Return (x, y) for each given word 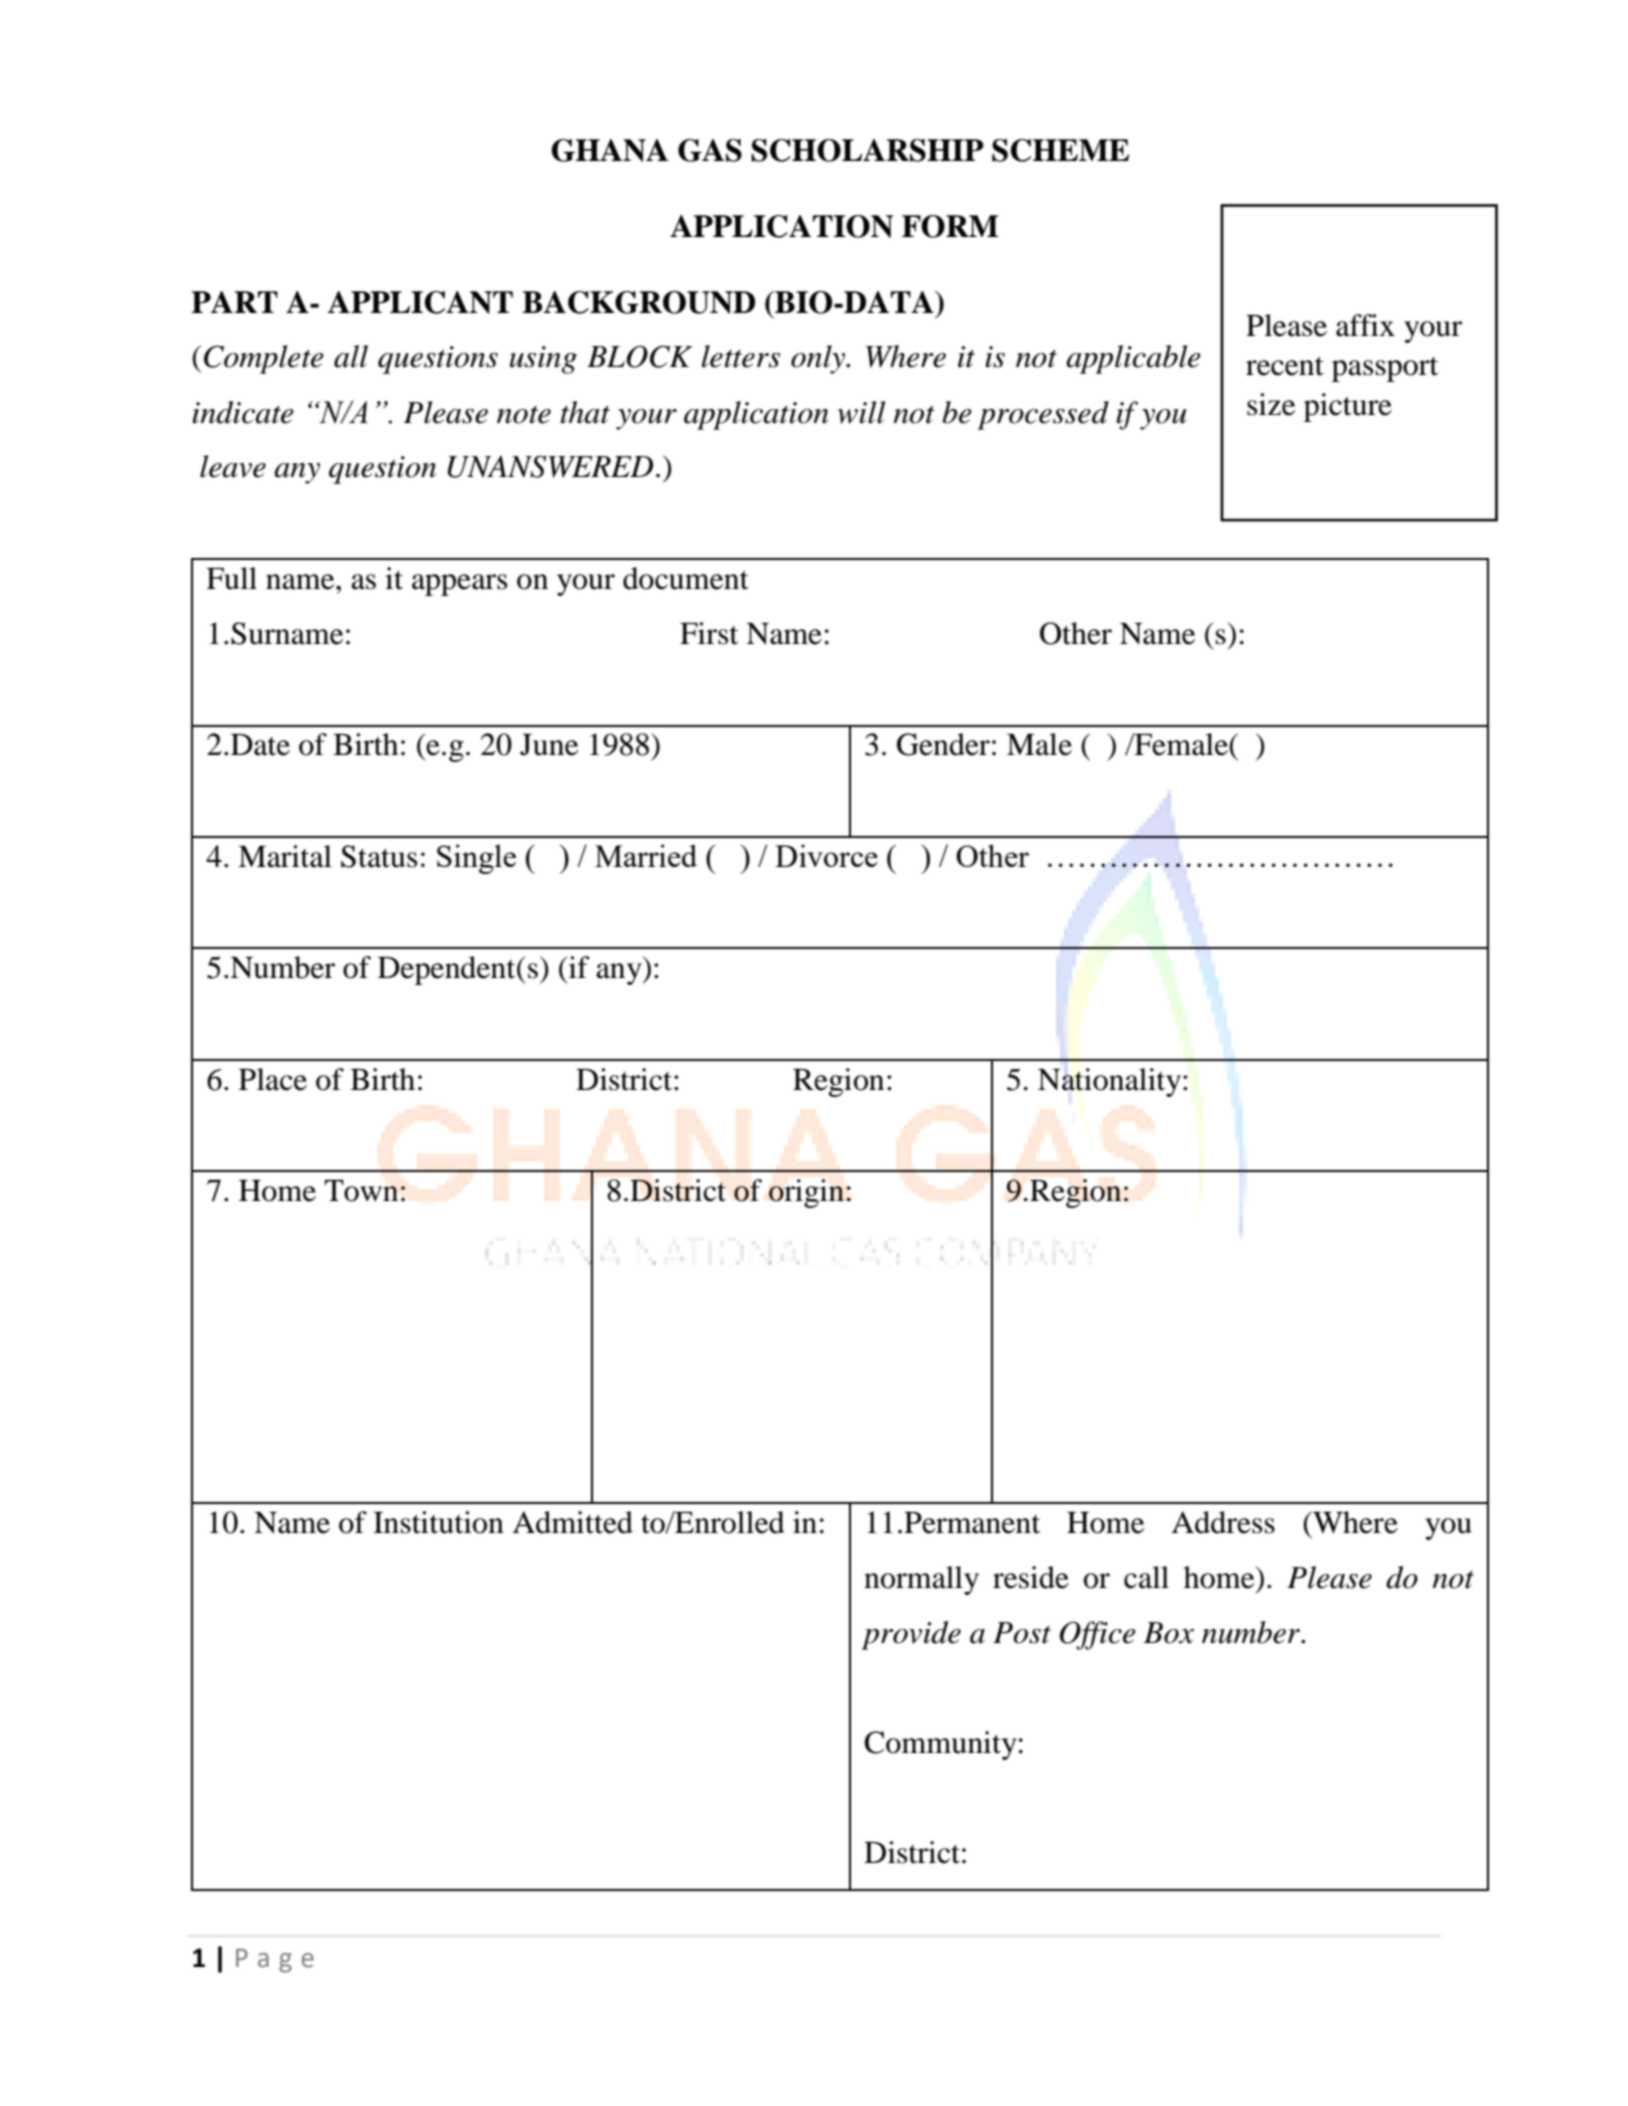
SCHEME (1060, 150)
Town (361, 1191)
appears (460, 585)
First (709, 633)
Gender (943, 744)
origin (806, 1193)
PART (234, 302)
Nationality (1109, 1082)
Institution (438, 1522)
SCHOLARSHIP (867, 150)
